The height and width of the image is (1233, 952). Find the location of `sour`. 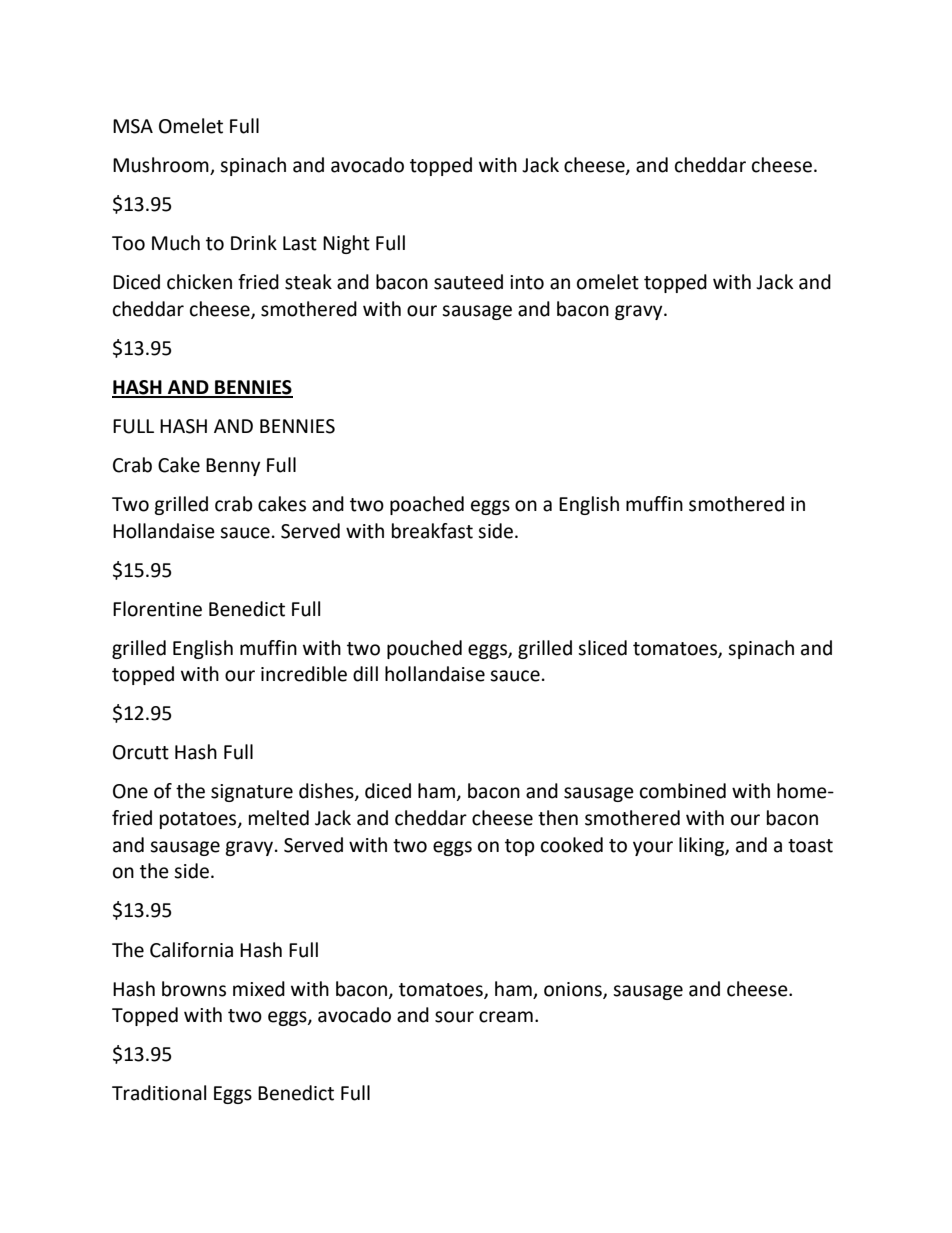

sour is located at coordinates (454, 1017).
